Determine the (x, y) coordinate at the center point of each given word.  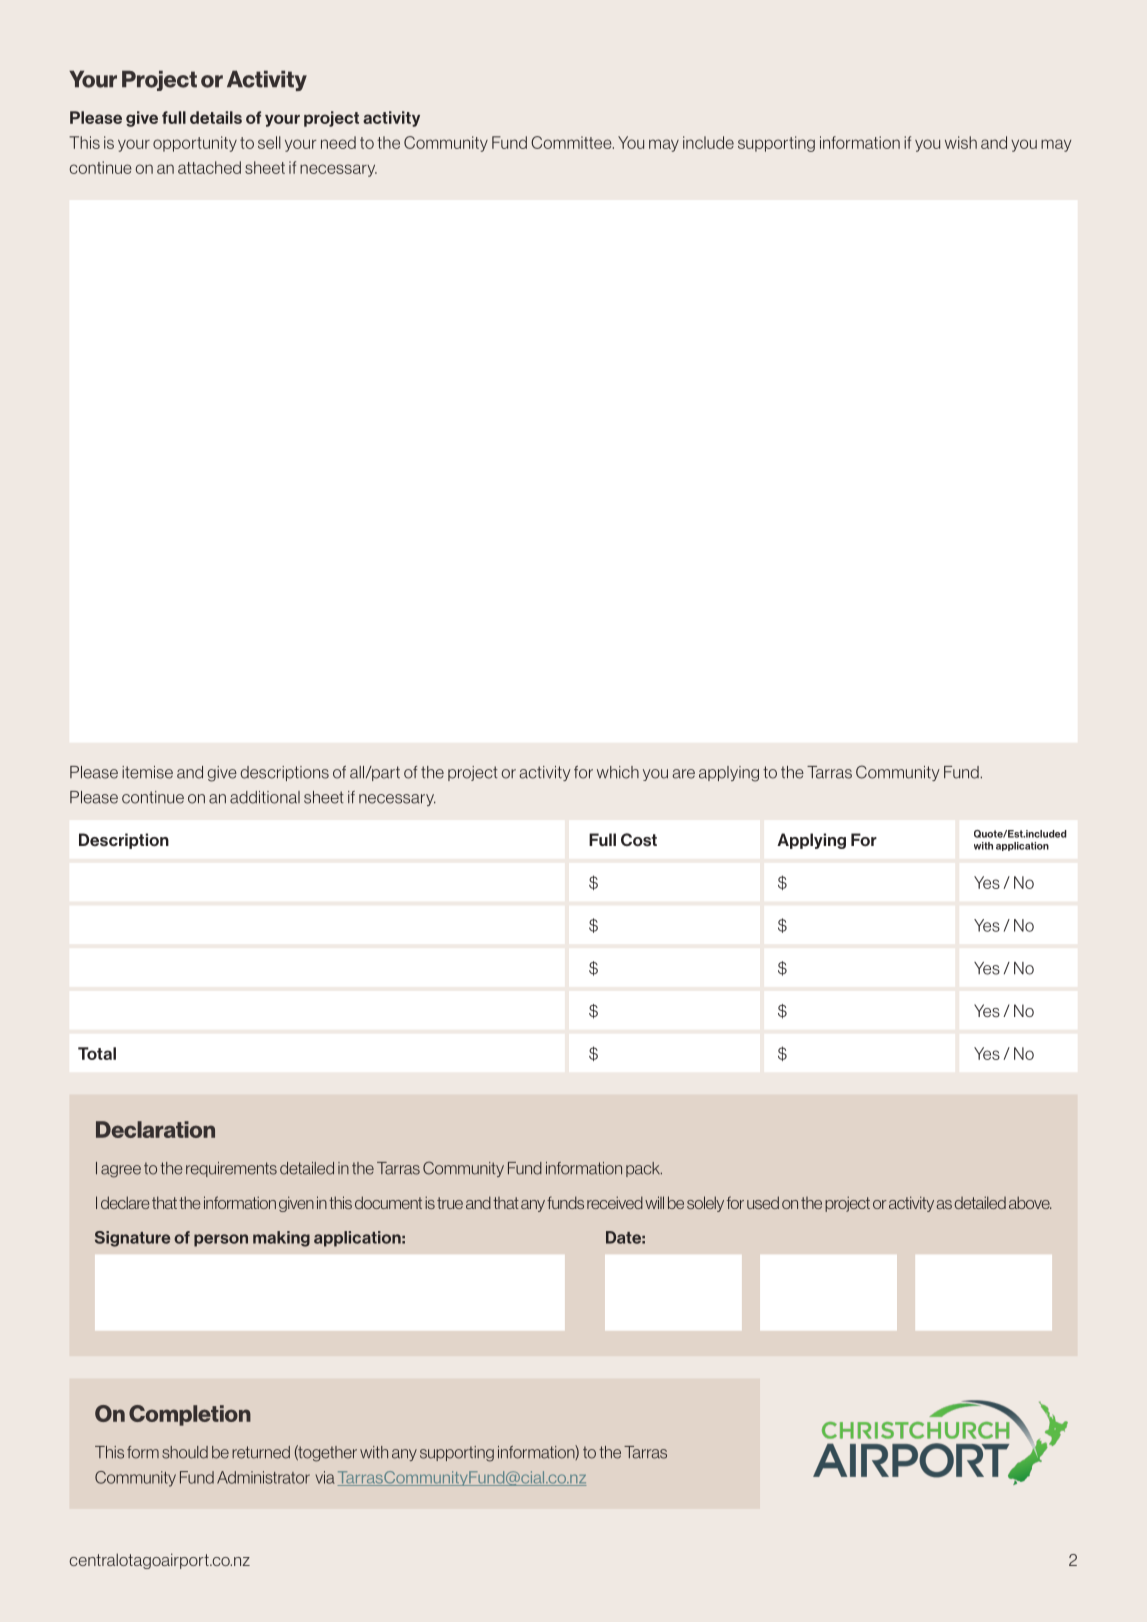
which (618, 772)
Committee (572, 142)
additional (265, 797)
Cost (639, 840)
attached (209, 167)
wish (961, 142)
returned (261, 1452)
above (1030, 1202)
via (325, 1477)
